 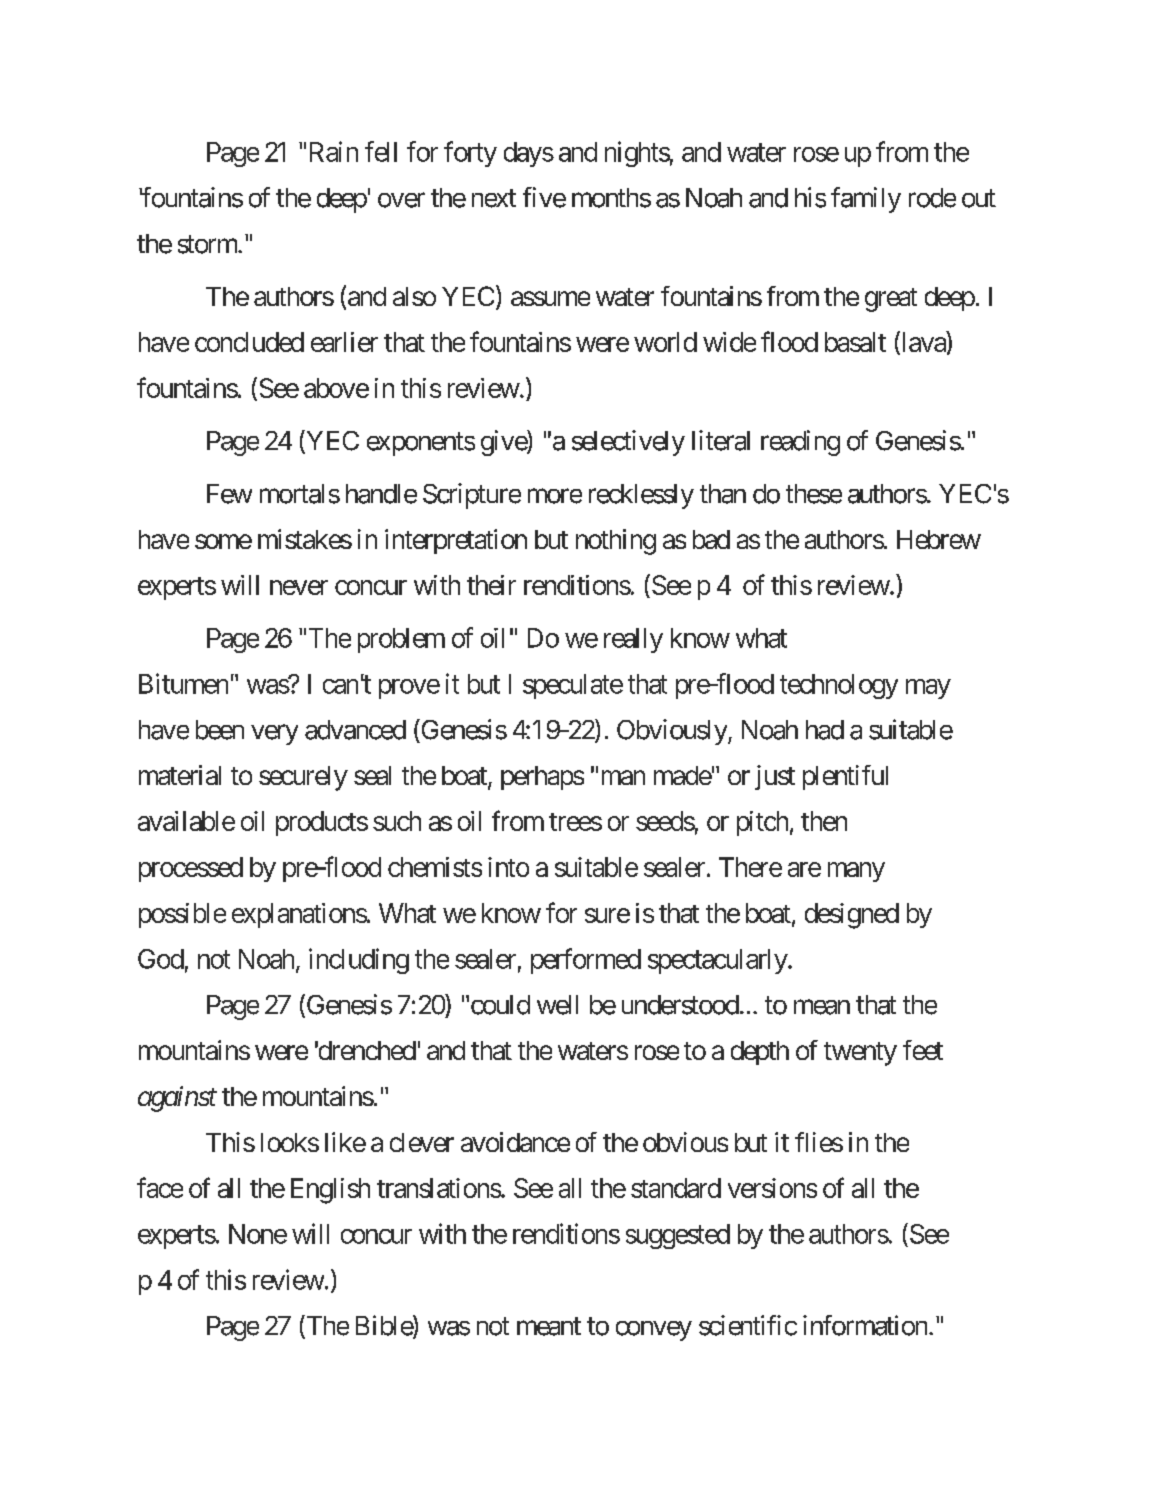 What do you see at coordinates (825, 730) in the screenshot?
I see `had` at bounding box center [825, 730].
